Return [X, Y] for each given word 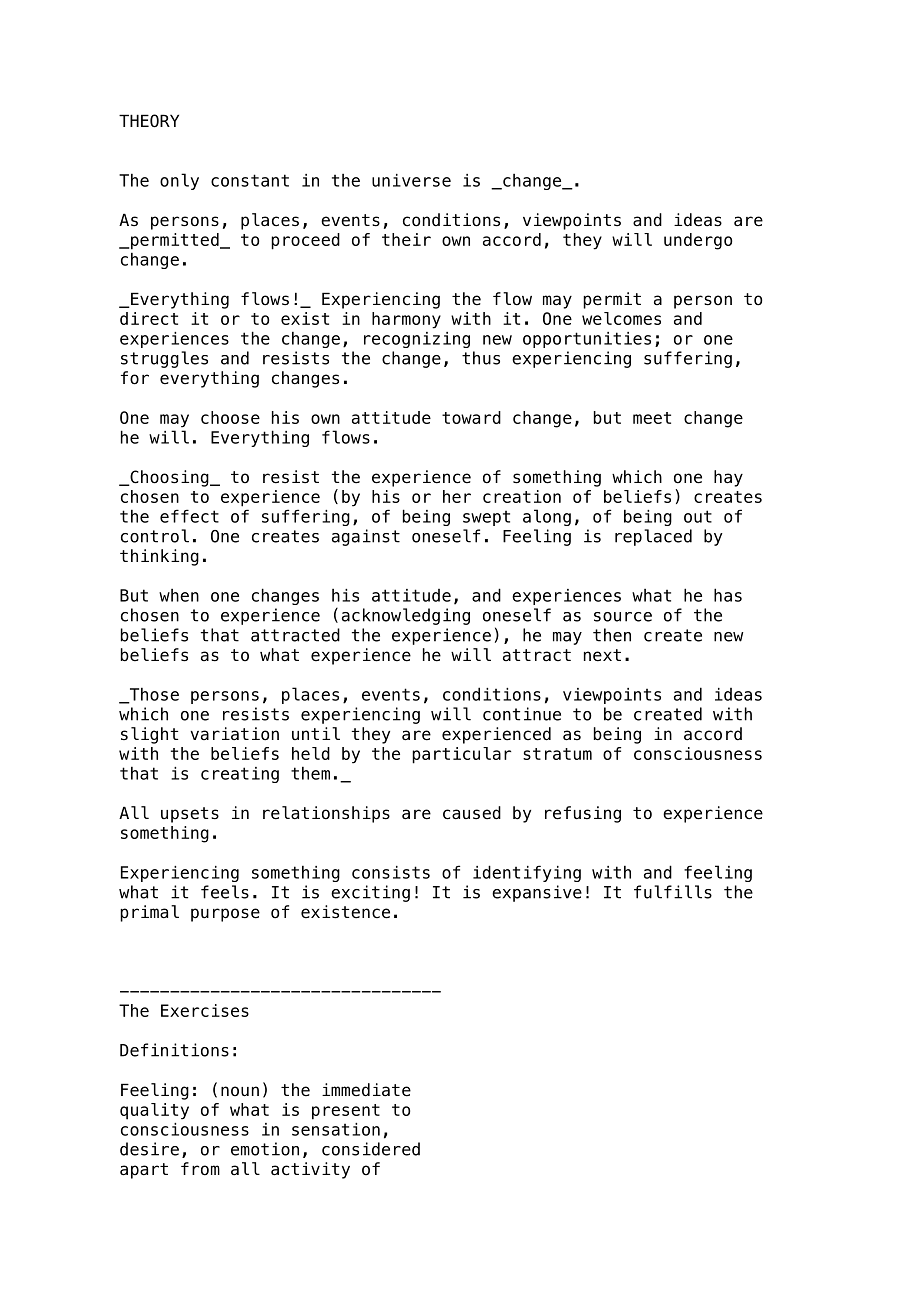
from [200, 1169]
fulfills [673, 892]
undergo [698, 241]
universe [411, 180]
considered [371, 1149]
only [179, 181]
